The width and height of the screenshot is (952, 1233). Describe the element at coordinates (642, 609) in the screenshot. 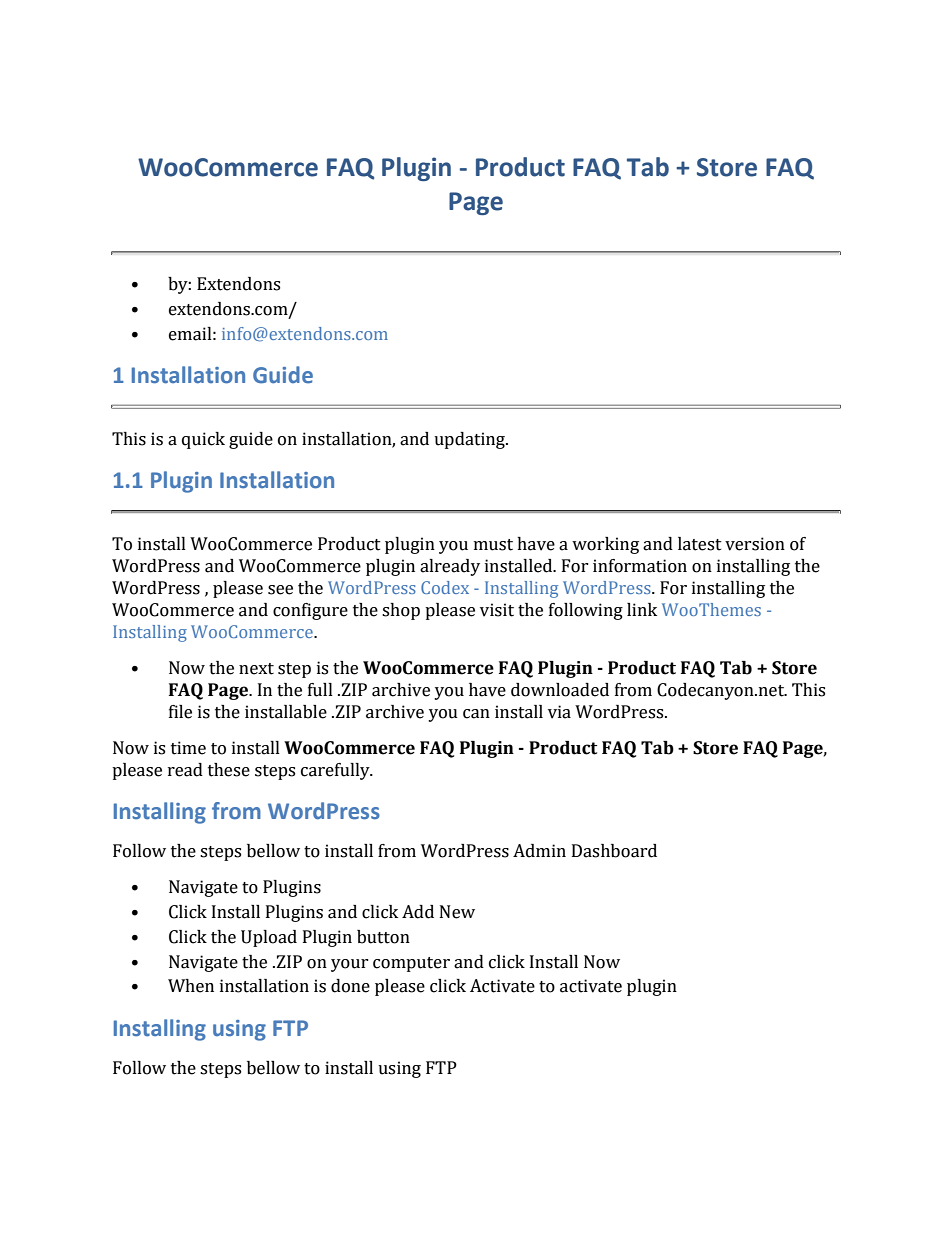

I see `link` at that location.
